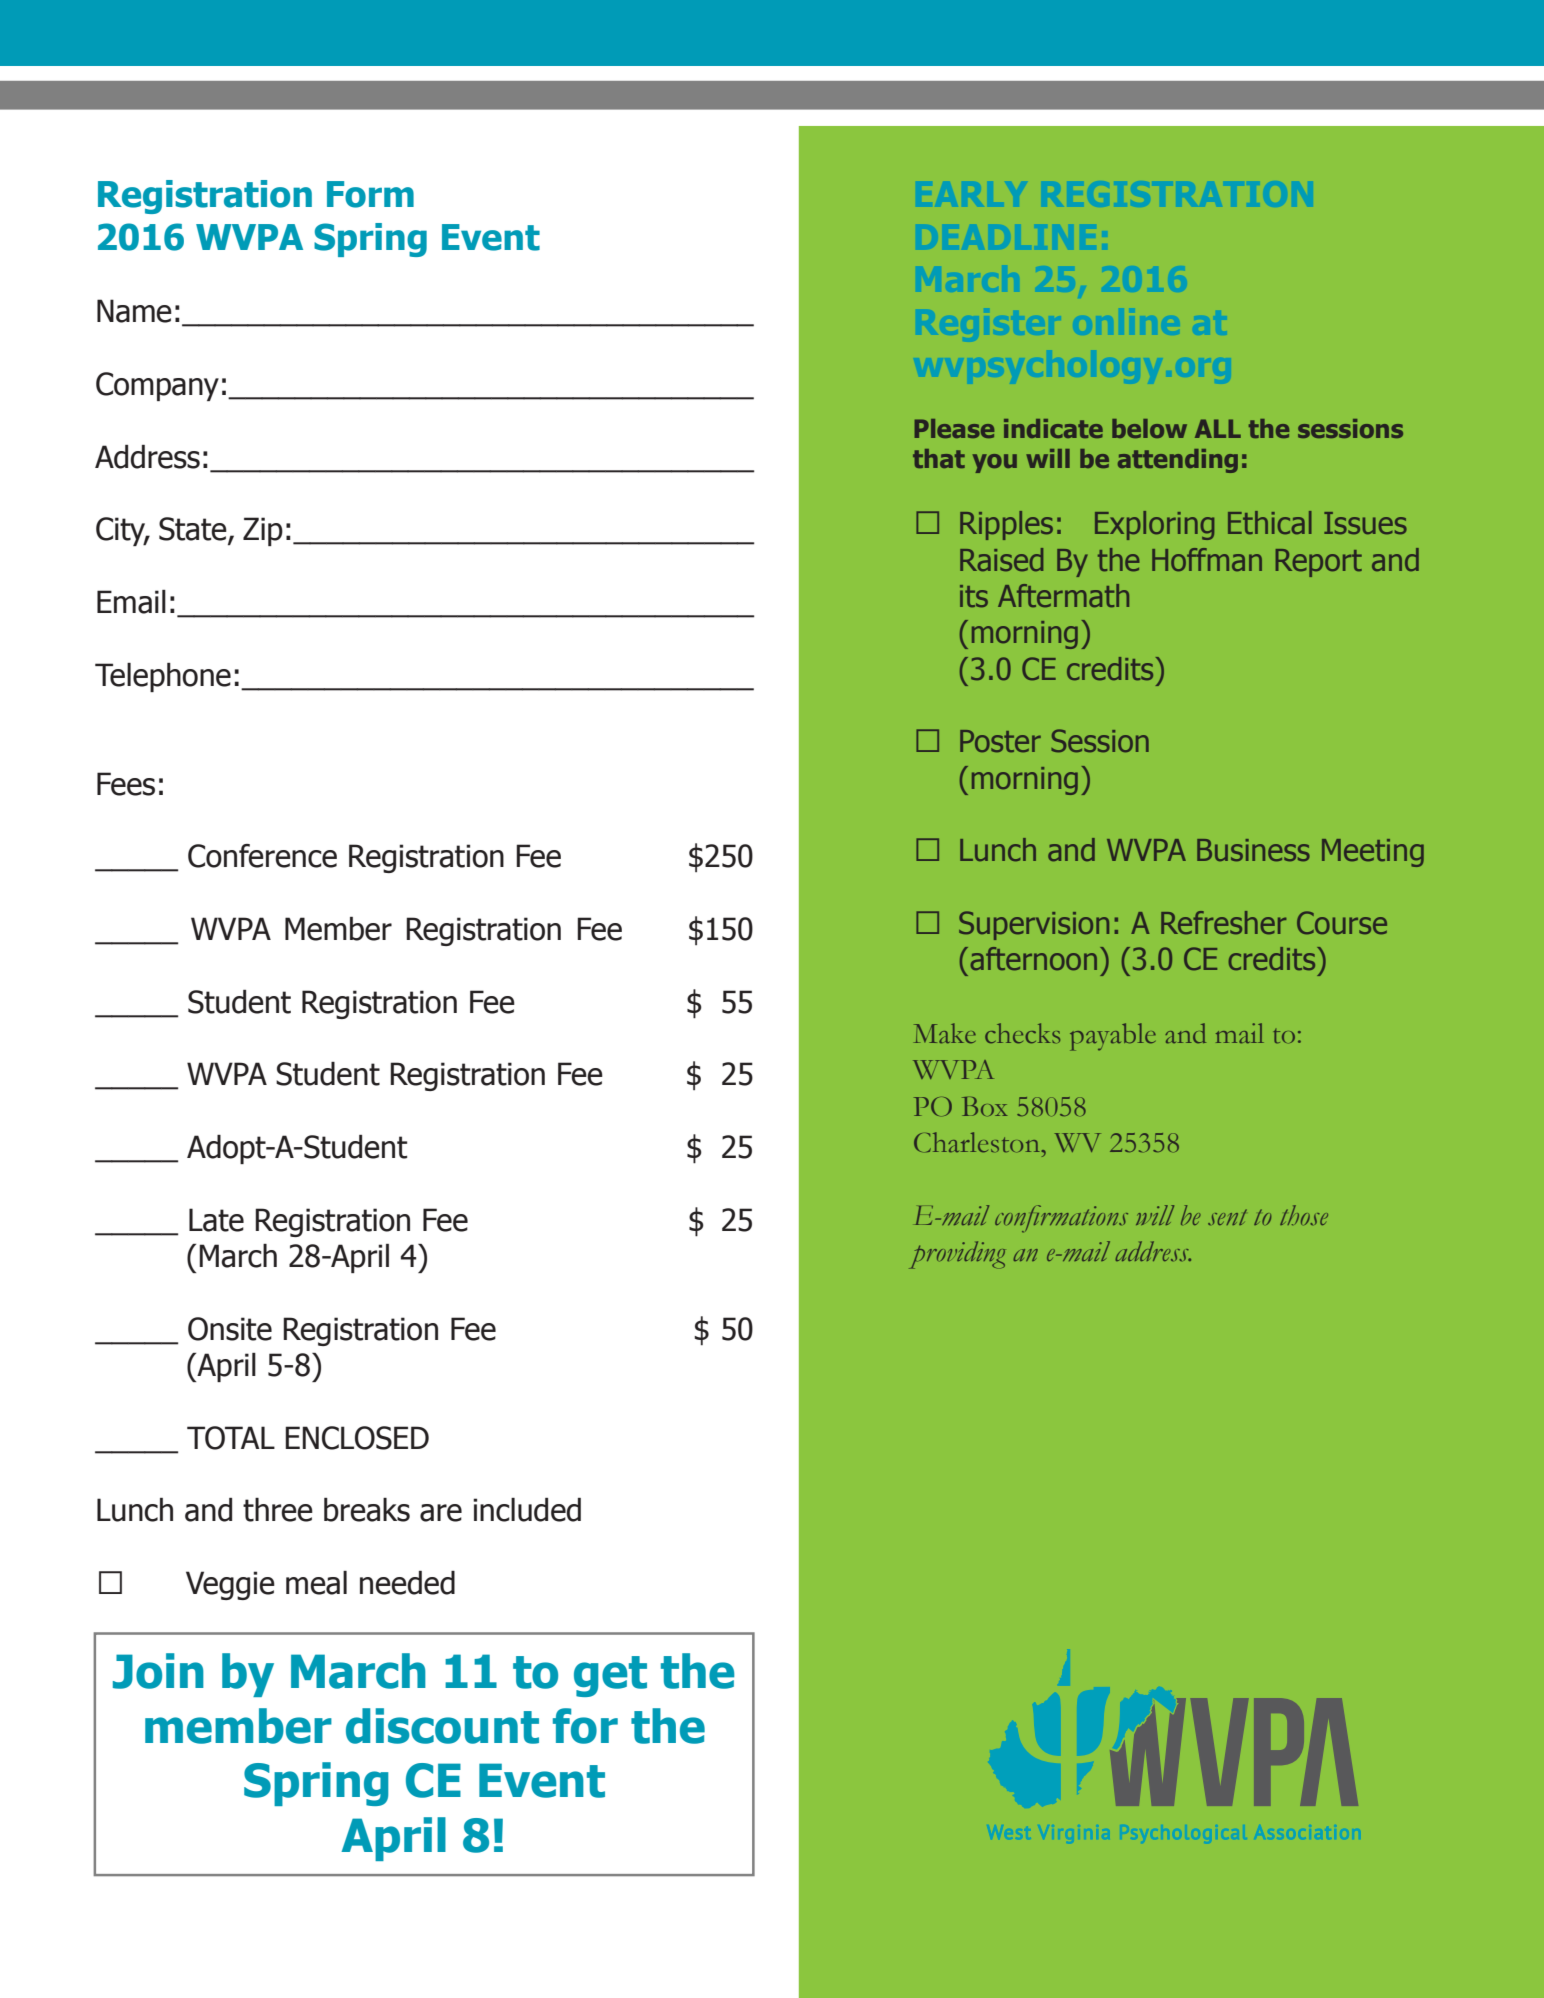  Describe the element at coordinates (1218, 428) in the image. I see `ALL` at that location.
